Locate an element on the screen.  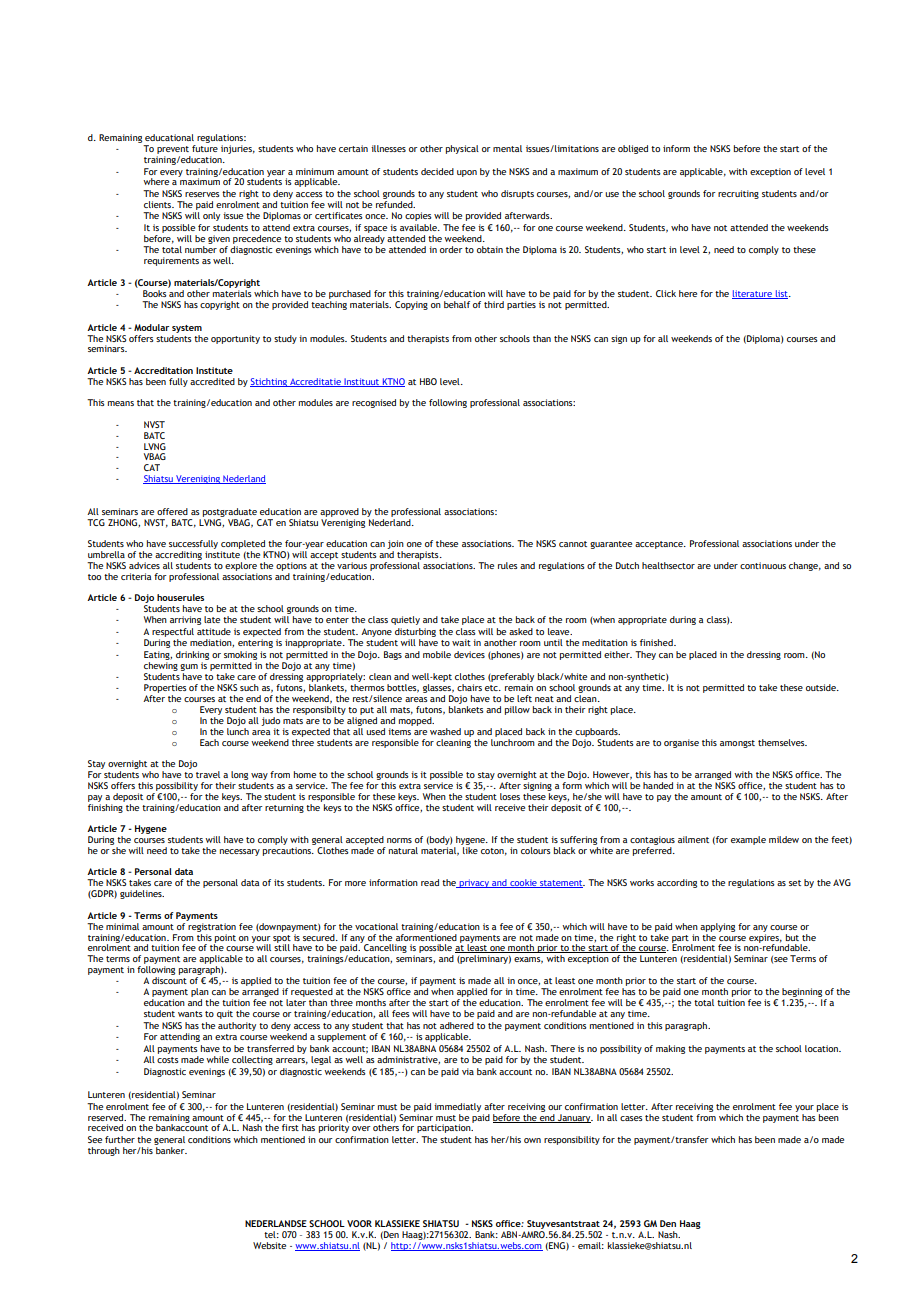
outside is located at coordinates (822, 687).
